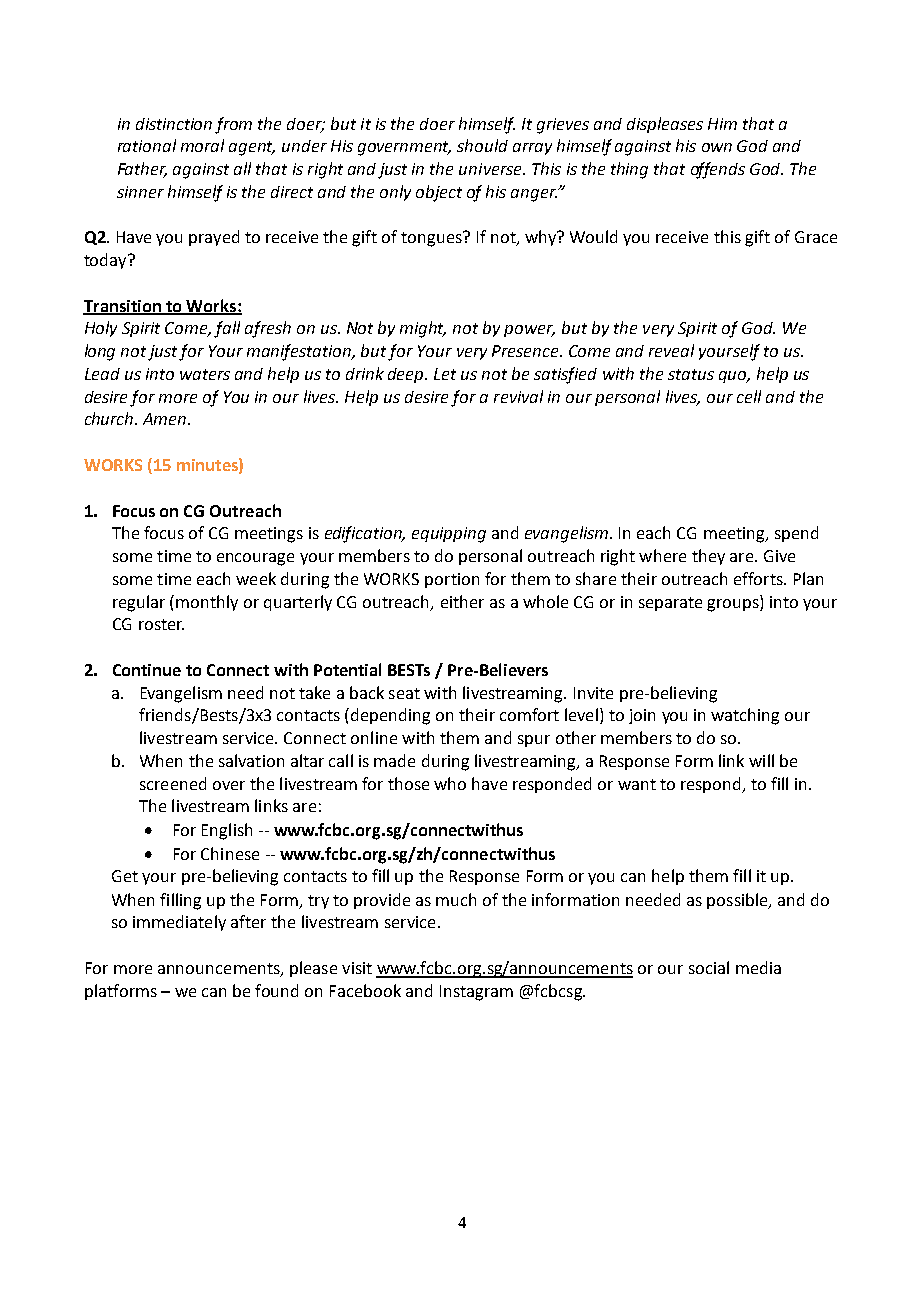 The height and width of the screenshot is (1308, 924). Describe the element at coordinates (166, 419) in the screenshot. I see `Amen` at that location.
